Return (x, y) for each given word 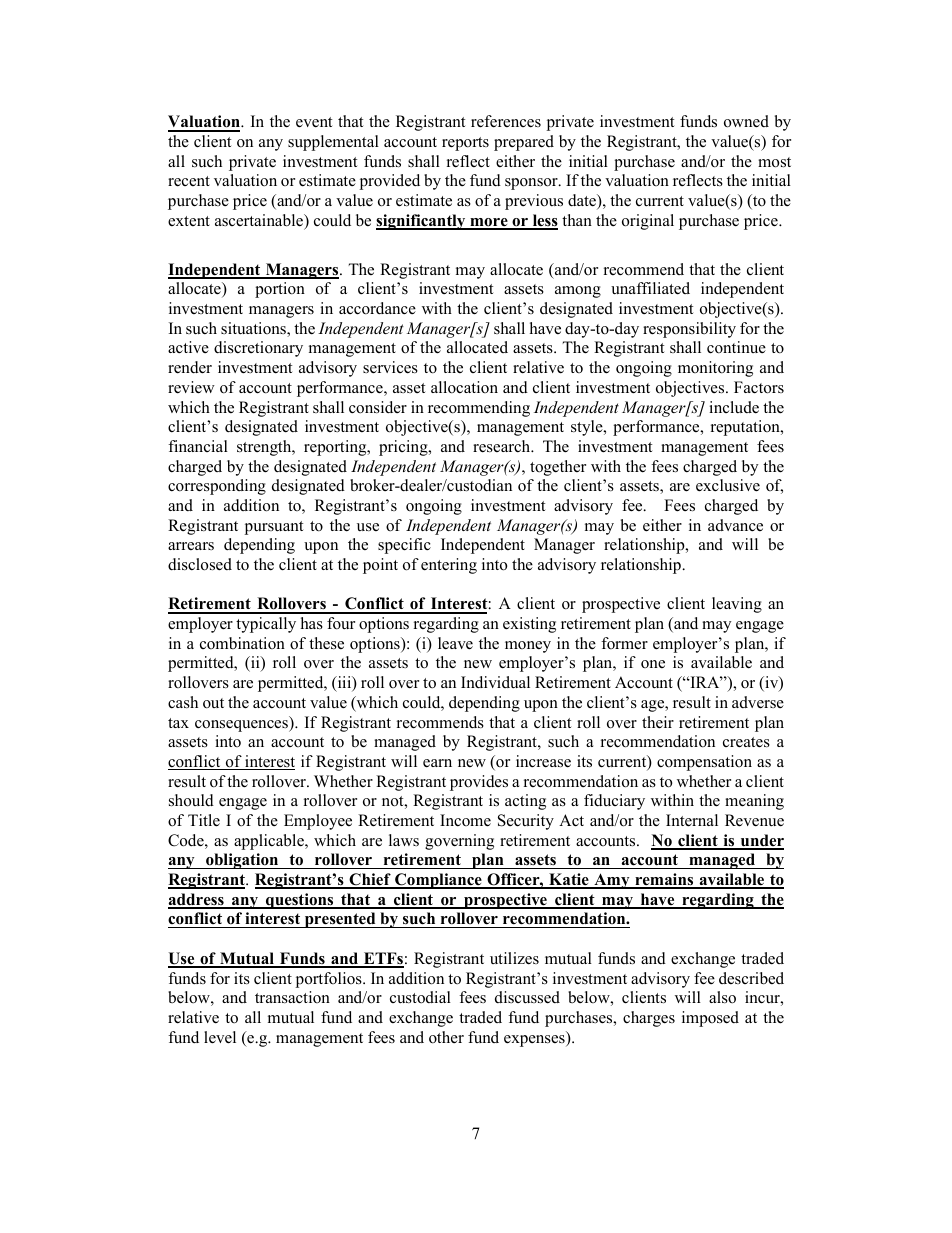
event (314, 122)
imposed (710, 1019)
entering (449, 566)
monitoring (715, 369)
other (446, 1037)
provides (479, 783)
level (220, 1037)
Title (204, 820)
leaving (737, 605)
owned (746, 121)
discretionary (258, 349)
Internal (692, 820)
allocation (464, 387)
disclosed (200, 564)
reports (465, 144)
